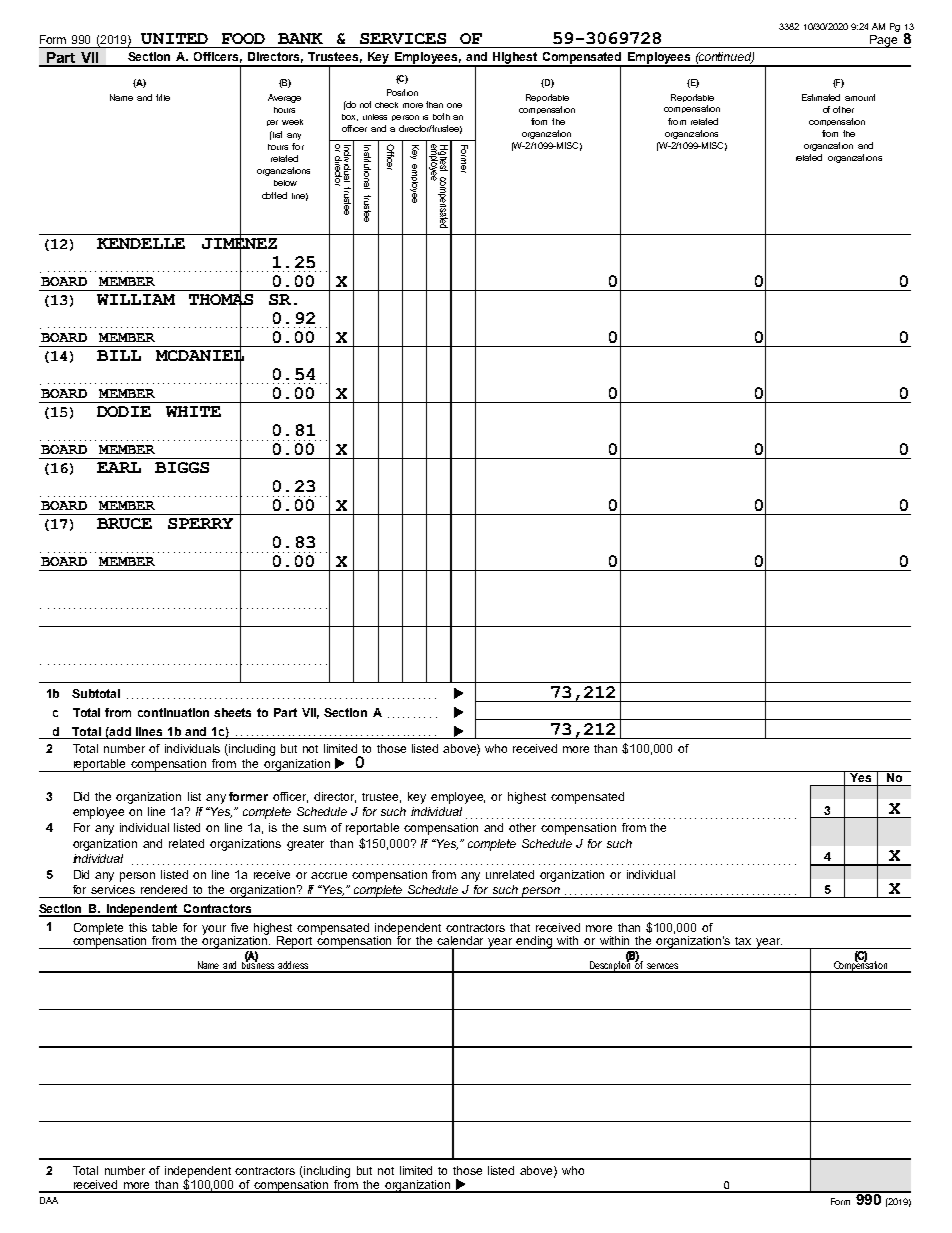  I want to click on rendered, so click(164, 889).
